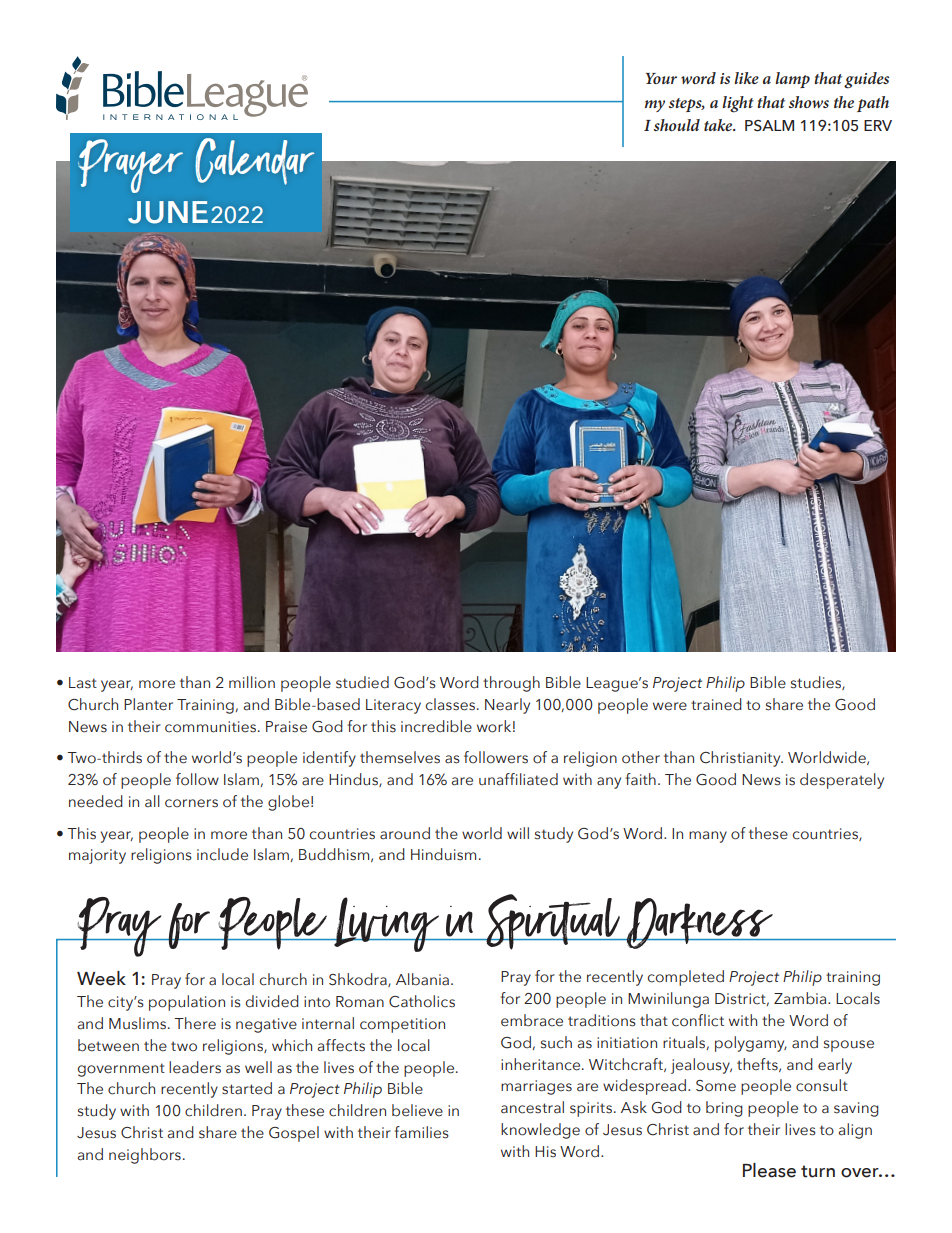 This document has width=952, height=1233. Describe the element at coordinates (145, 1156) in the document. I see `neighbors` at that location.
